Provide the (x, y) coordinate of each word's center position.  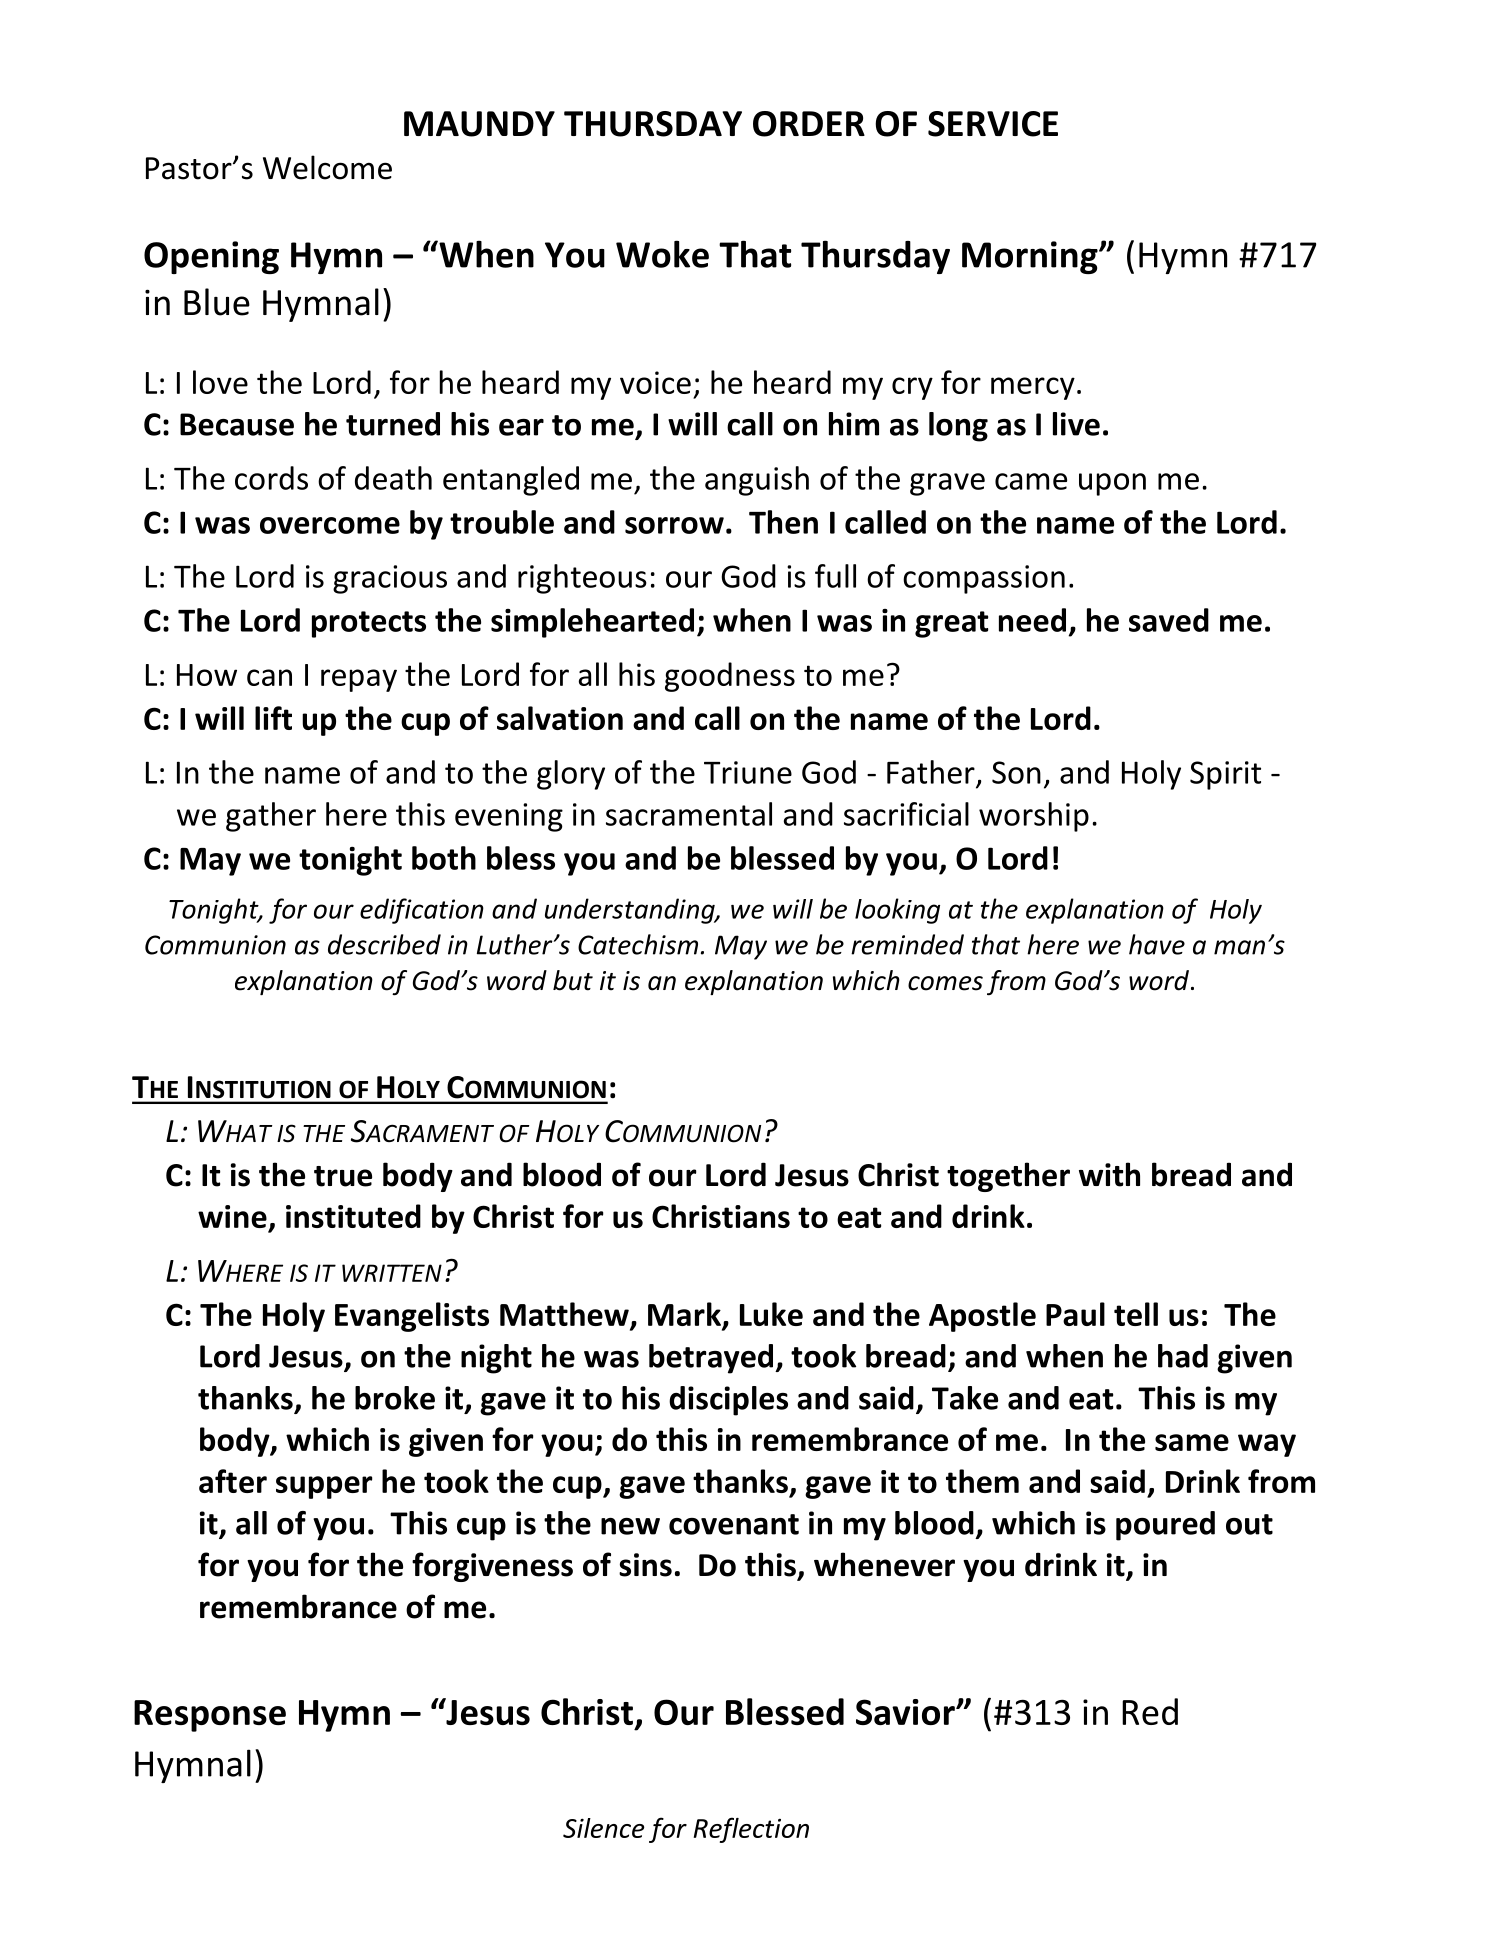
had (1183, 1356)
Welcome (327, 167)
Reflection (751, 1830)
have (1157, 944)
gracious (390, 579)
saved (1169, 620)
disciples (728, 1401)
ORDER (809, 124)
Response (210, 1716)
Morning (1031, 257)
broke (395, 1398)
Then (783, 522)
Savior (906, 1712)
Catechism (638, 944)
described (384, 944)
